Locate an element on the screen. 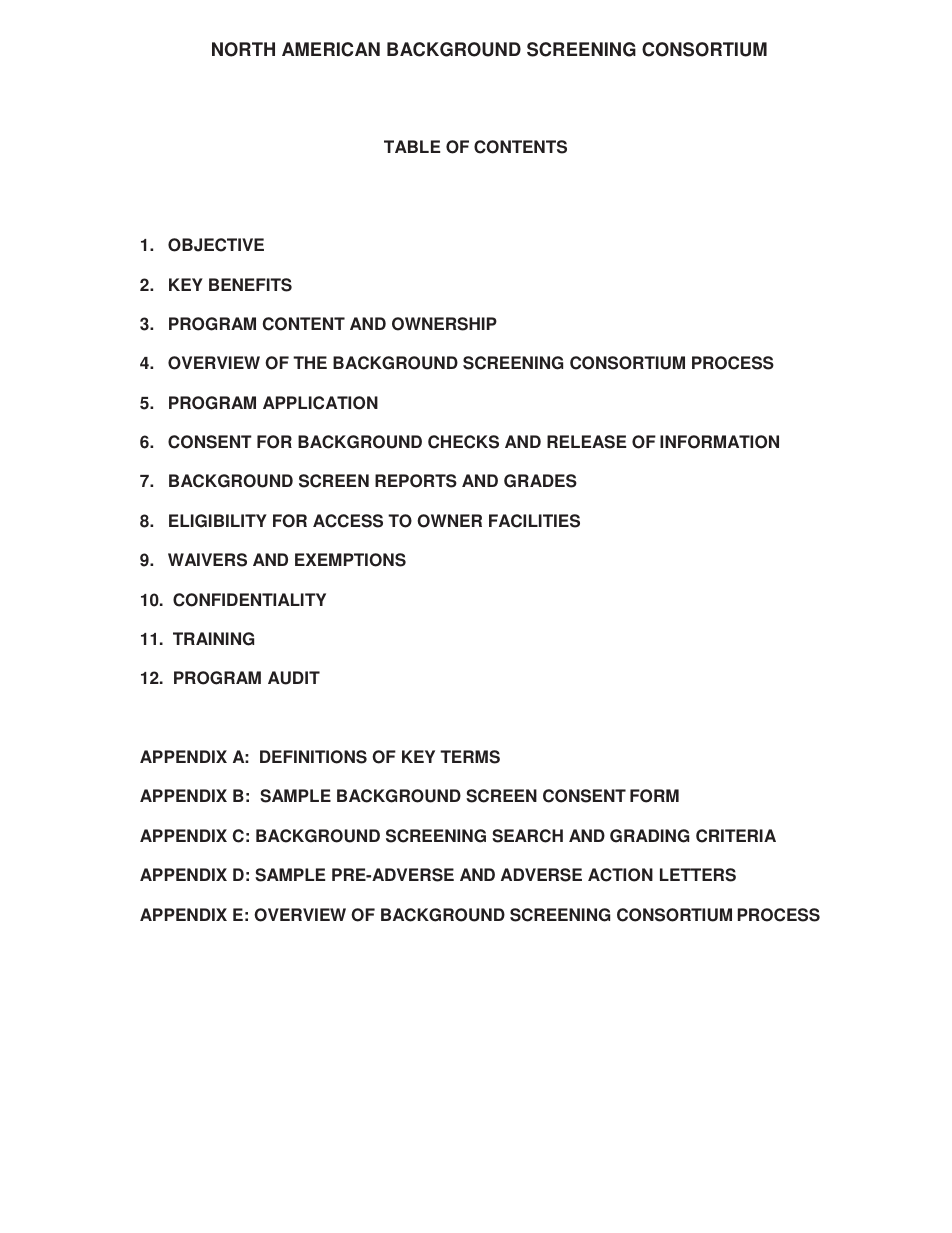 This screenshot has width=952, height=1233. AMERICAN is located at coordinates (331, 49).
